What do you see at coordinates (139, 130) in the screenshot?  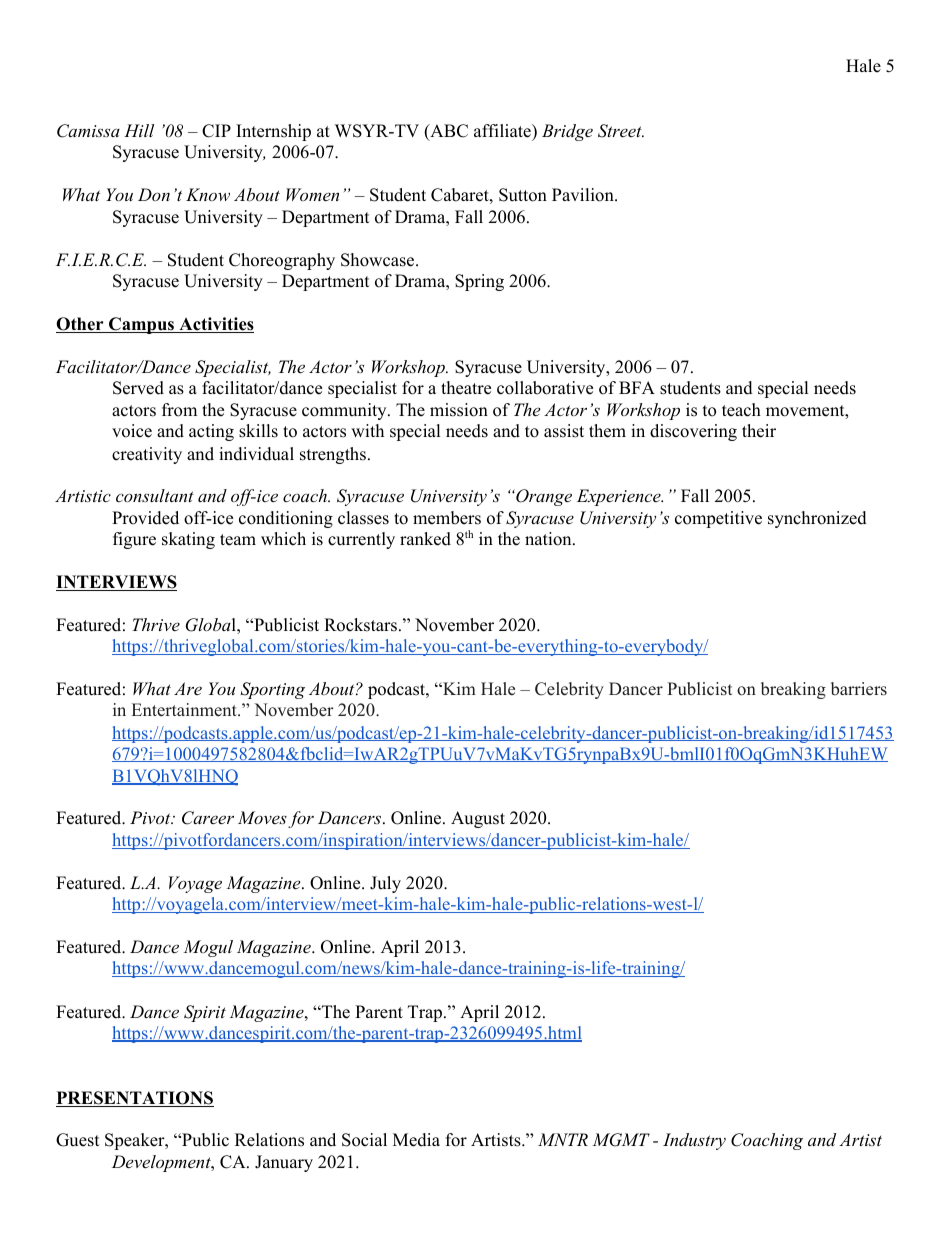 I see `Hill` at bounding box center [139, 130].
